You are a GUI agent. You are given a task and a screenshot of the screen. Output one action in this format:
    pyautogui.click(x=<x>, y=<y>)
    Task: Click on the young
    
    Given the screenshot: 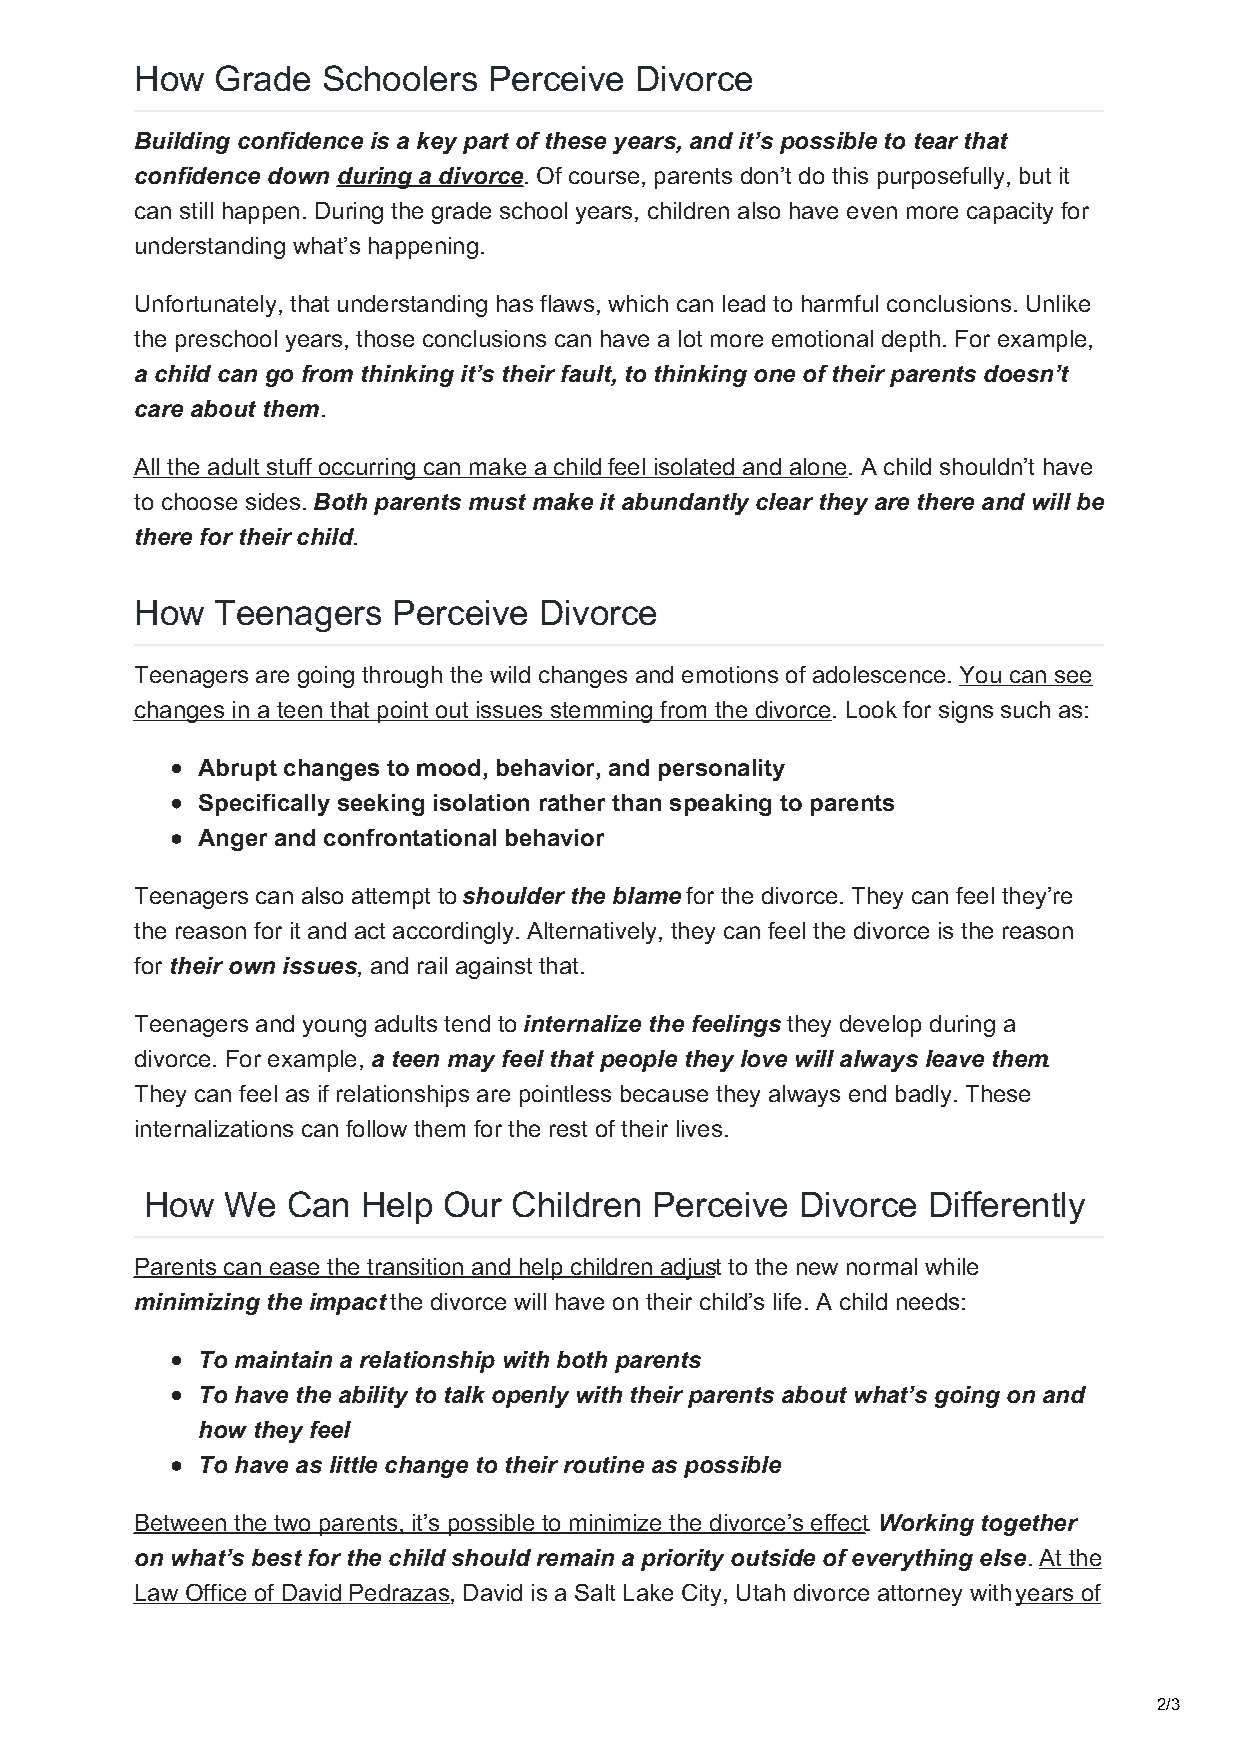 What is the action you would take?
    pyautogui.click(x=334, y=1028)
